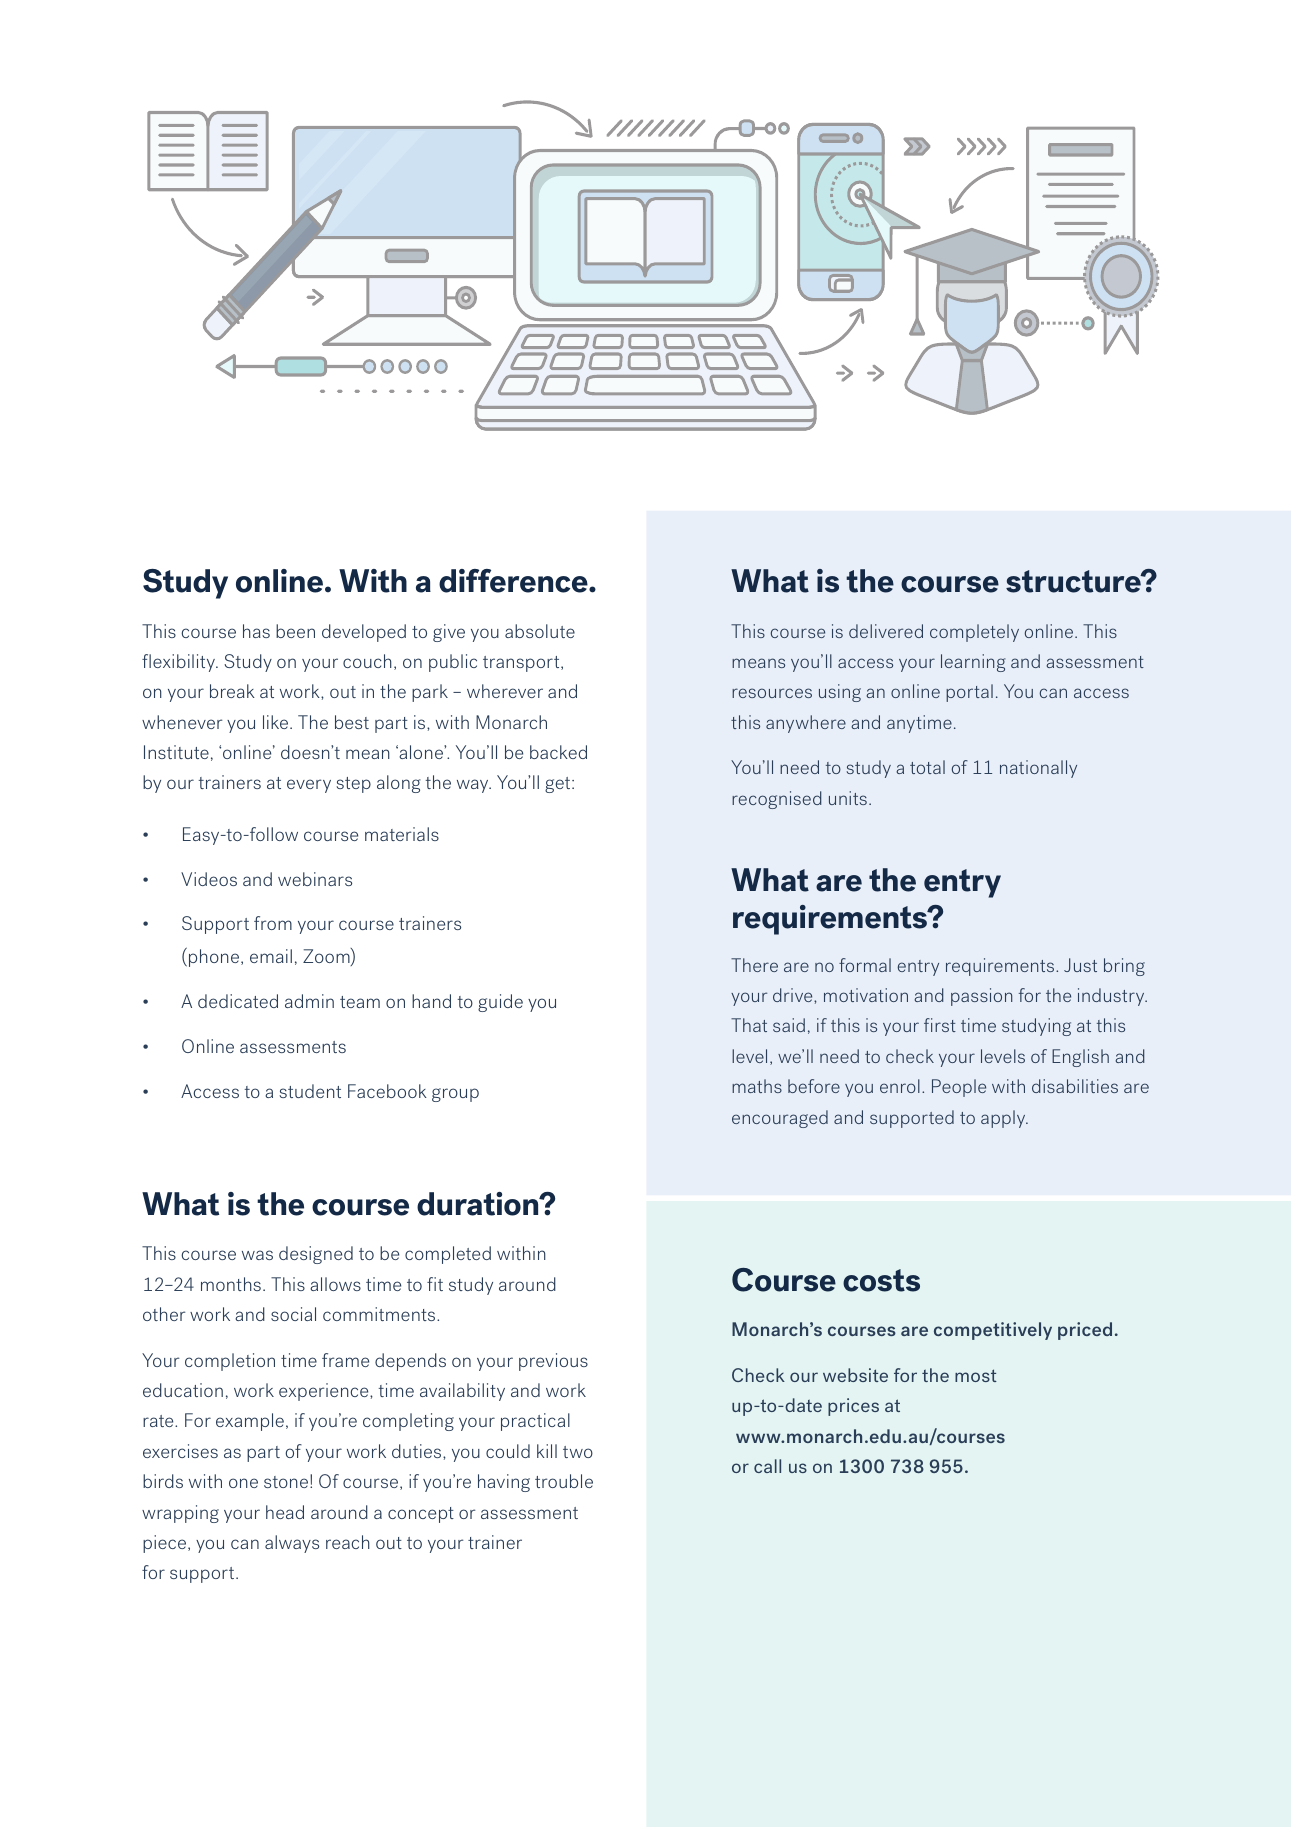 This screenshot has width=1291, height=1827. I want to click on People, so click(959, 1088).
